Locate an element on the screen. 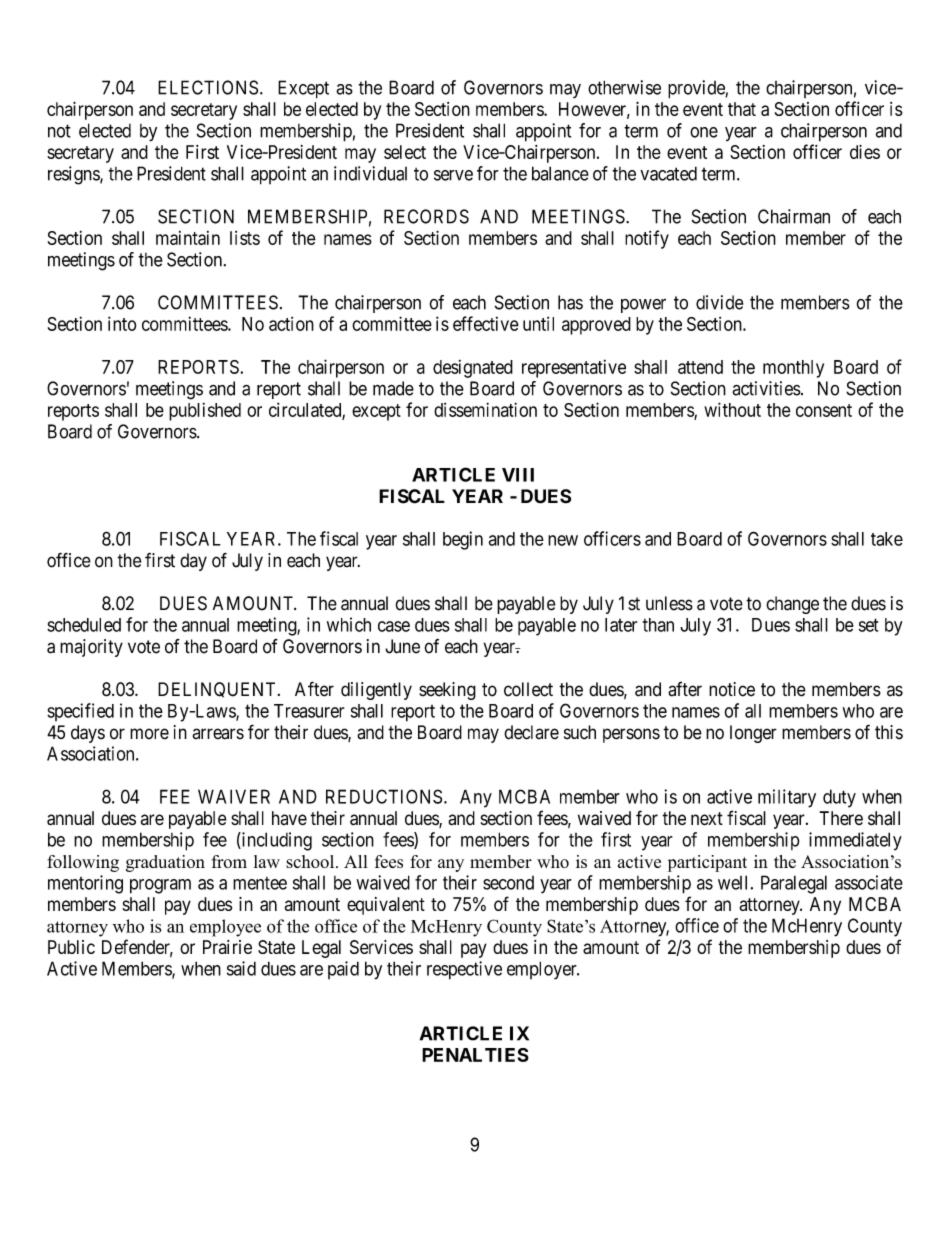 This screenshot has height=1233, width=952. consent is located at coordinates (824, 410).
